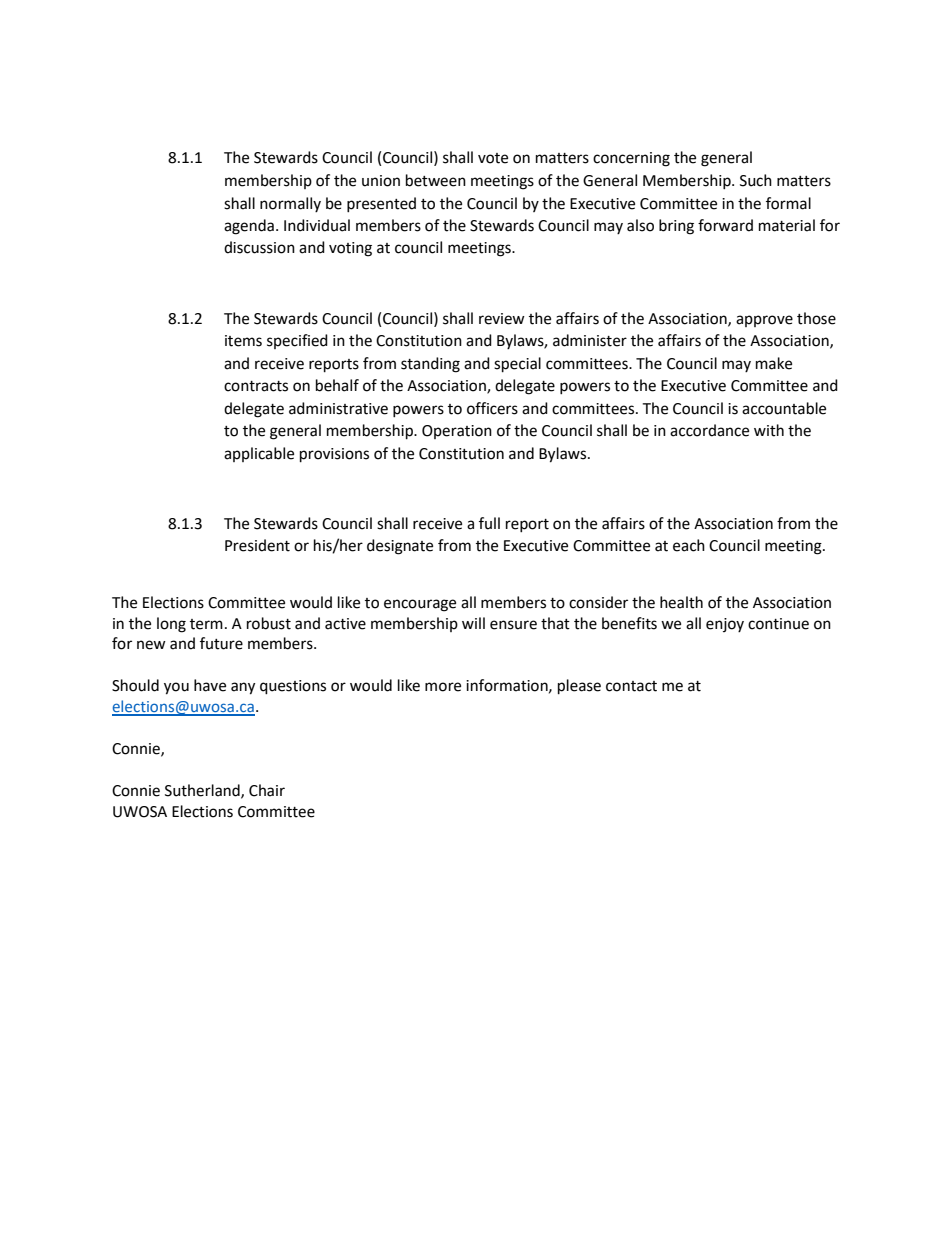  What do you see at coordinates (290, 204) in the screenshot?
I see `normally` at bounding box center [290, 204].
